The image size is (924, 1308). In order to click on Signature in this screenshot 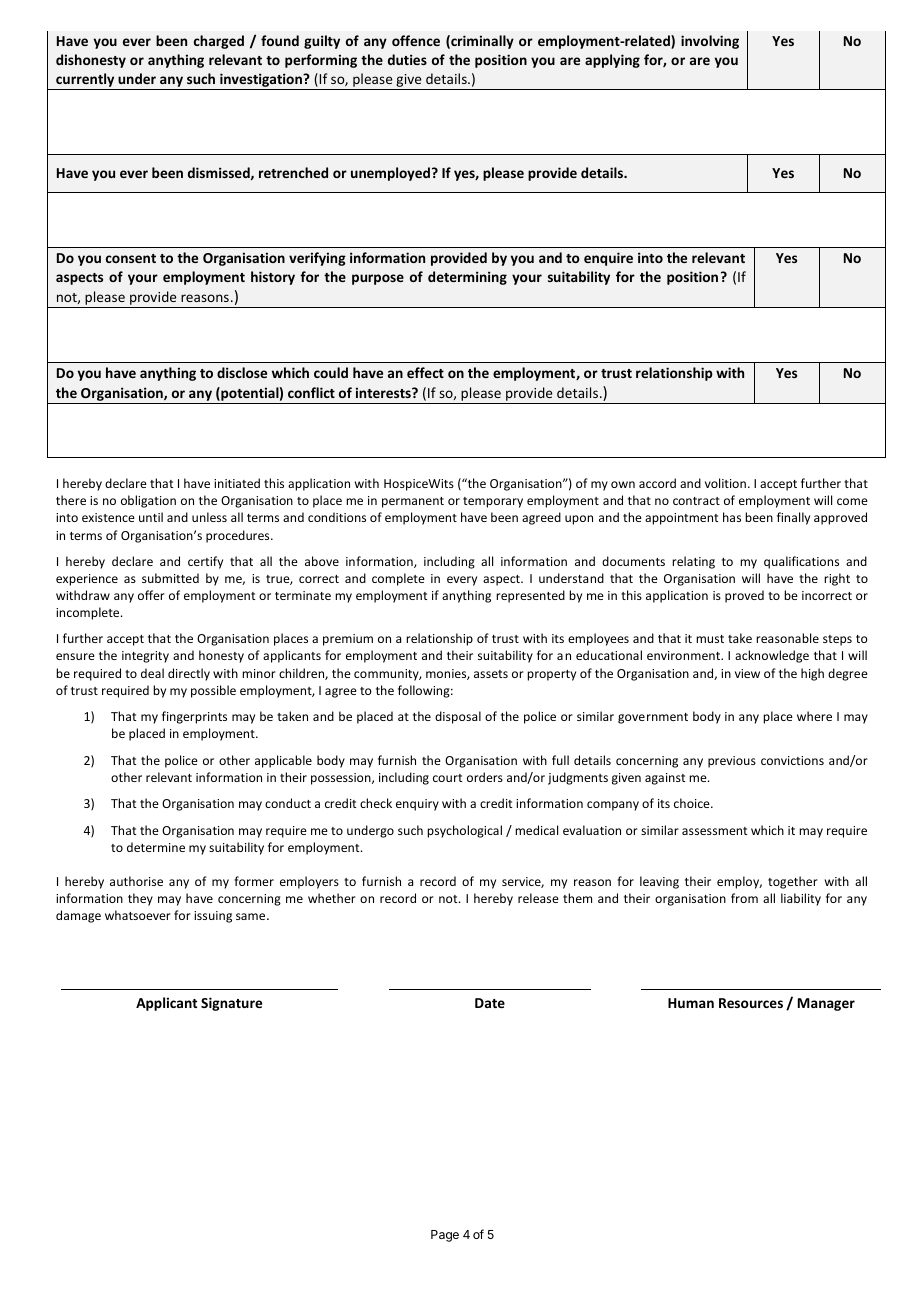, I will do `click(231, 1004)`.
